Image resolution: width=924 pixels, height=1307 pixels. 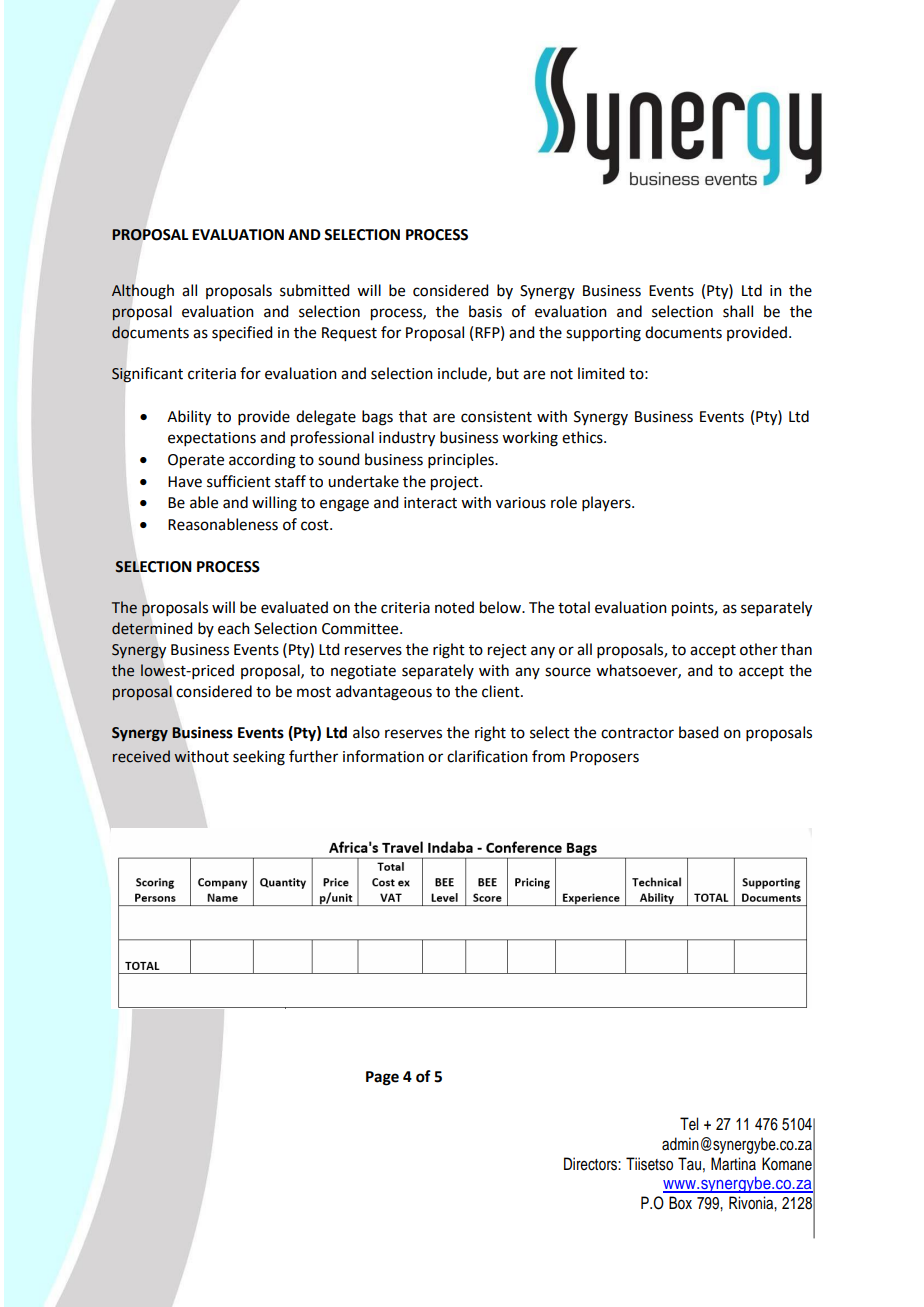 What do you see at coordinates (733, 1164) in the screenshot?
I see `Martina` at bounding box center [733, 1164].
